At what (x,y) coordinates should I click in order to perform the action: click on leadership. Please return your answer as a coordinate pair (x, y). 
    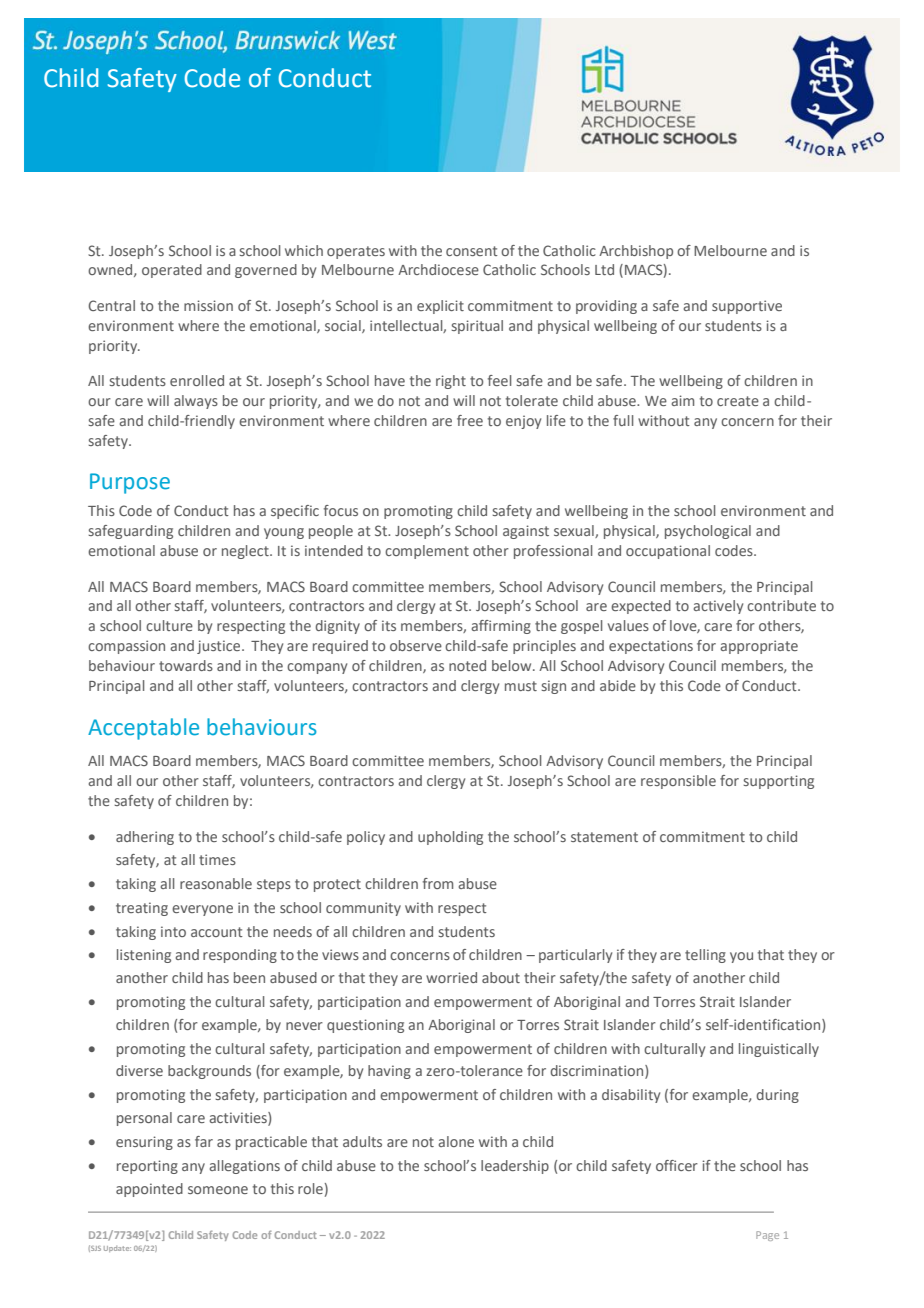
    Looking at the image, I should click on (515, 1167).
